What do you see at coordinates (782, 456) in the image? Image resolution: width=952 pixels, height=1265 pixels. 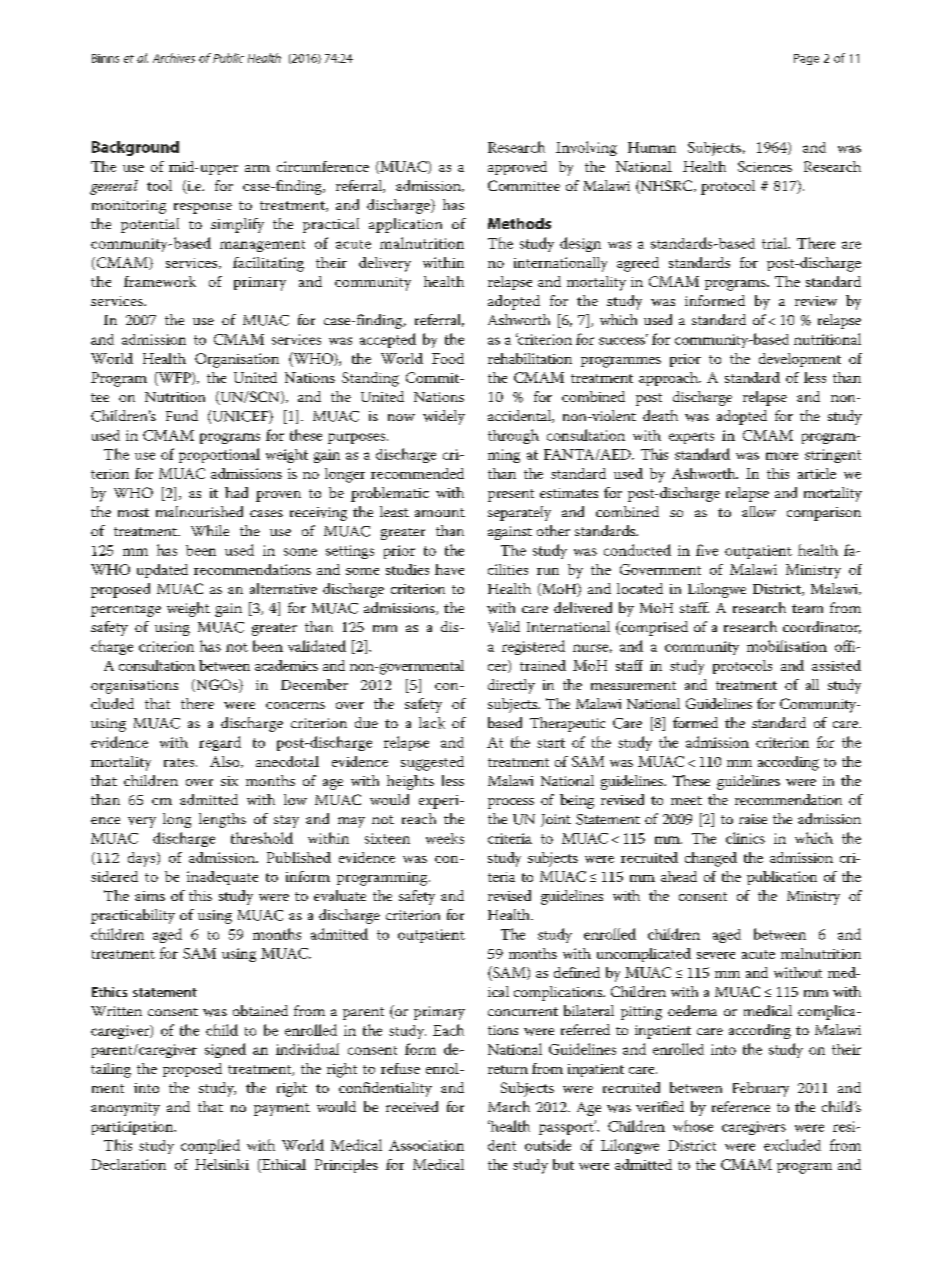 I see `more` at bounding box center [782, 456].
